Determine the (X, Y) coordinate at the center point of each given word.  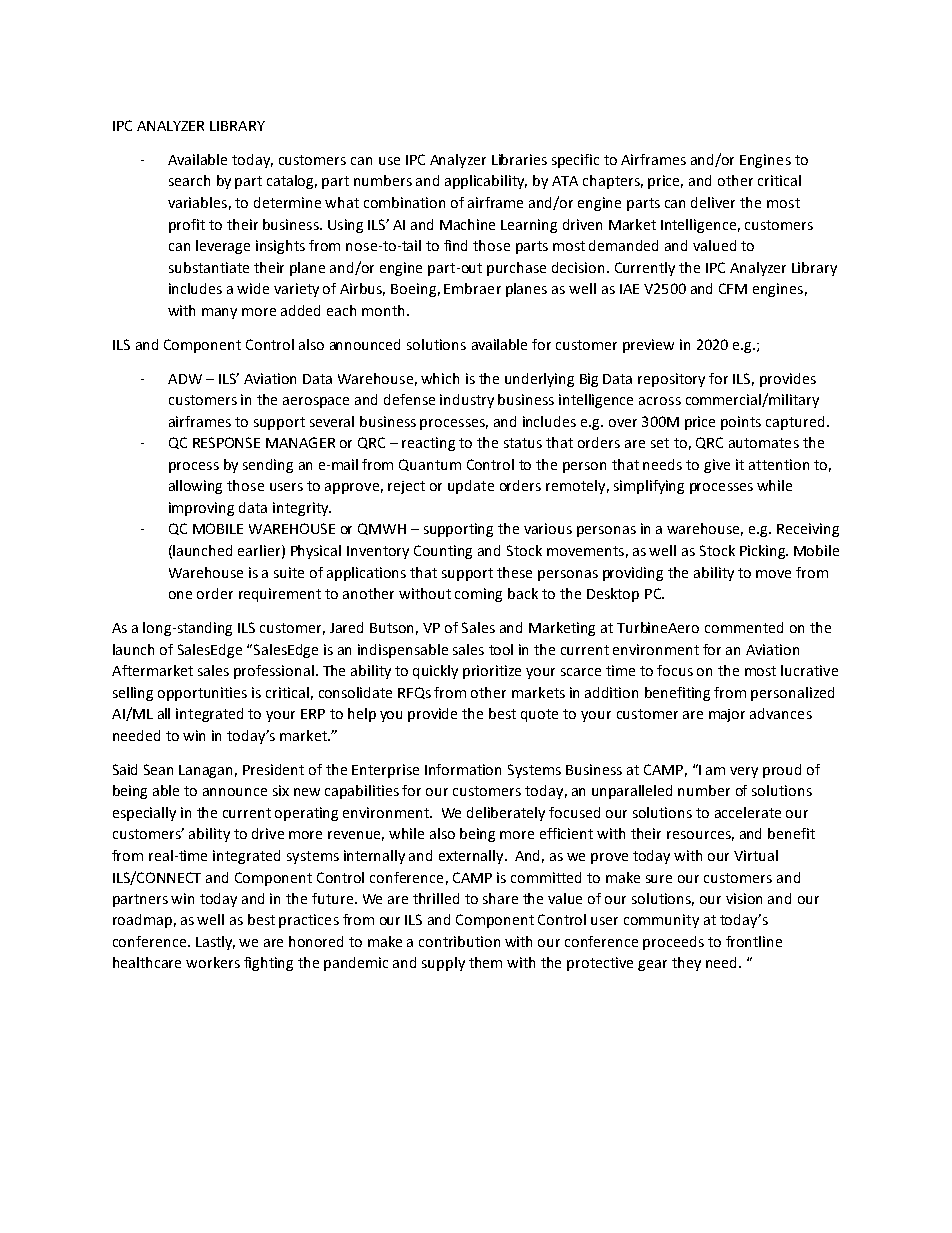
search (189, 180)
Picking (763, 552)
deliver (713, 202)
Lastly (215, 943)
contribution (459, 941)
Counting (443, 552)
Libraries (519, 159)
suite (289, 572)
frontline (754, 941)
